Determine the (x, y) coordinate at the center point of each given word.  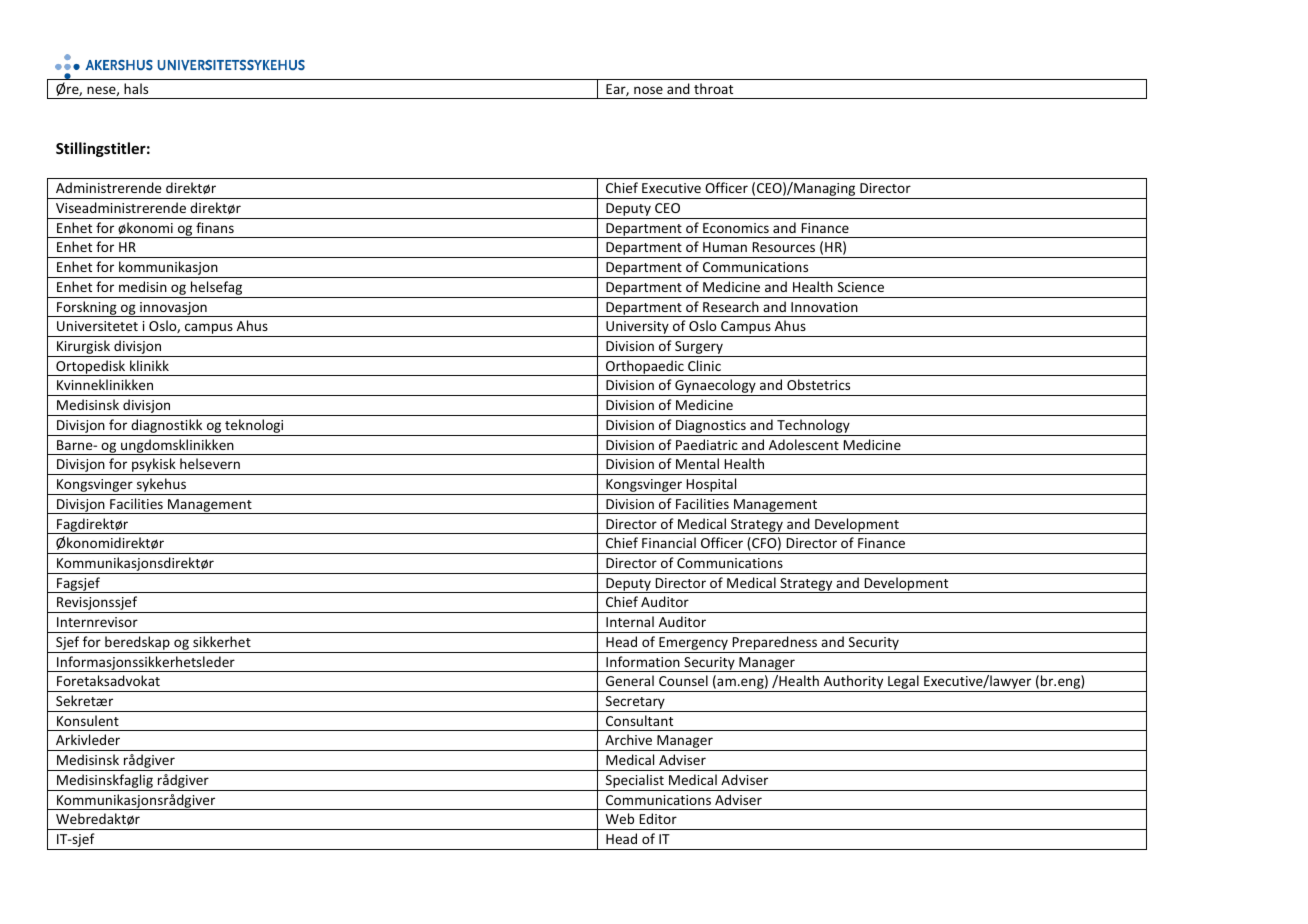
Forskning (87, 309)
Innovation (824, 307)
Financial (669, 542)
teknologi (254, 427)
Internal (630, 621)
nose (648, 90)
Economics (736, 228)
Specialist (634, 782)
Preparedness (775, 644)
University (637, 329)
